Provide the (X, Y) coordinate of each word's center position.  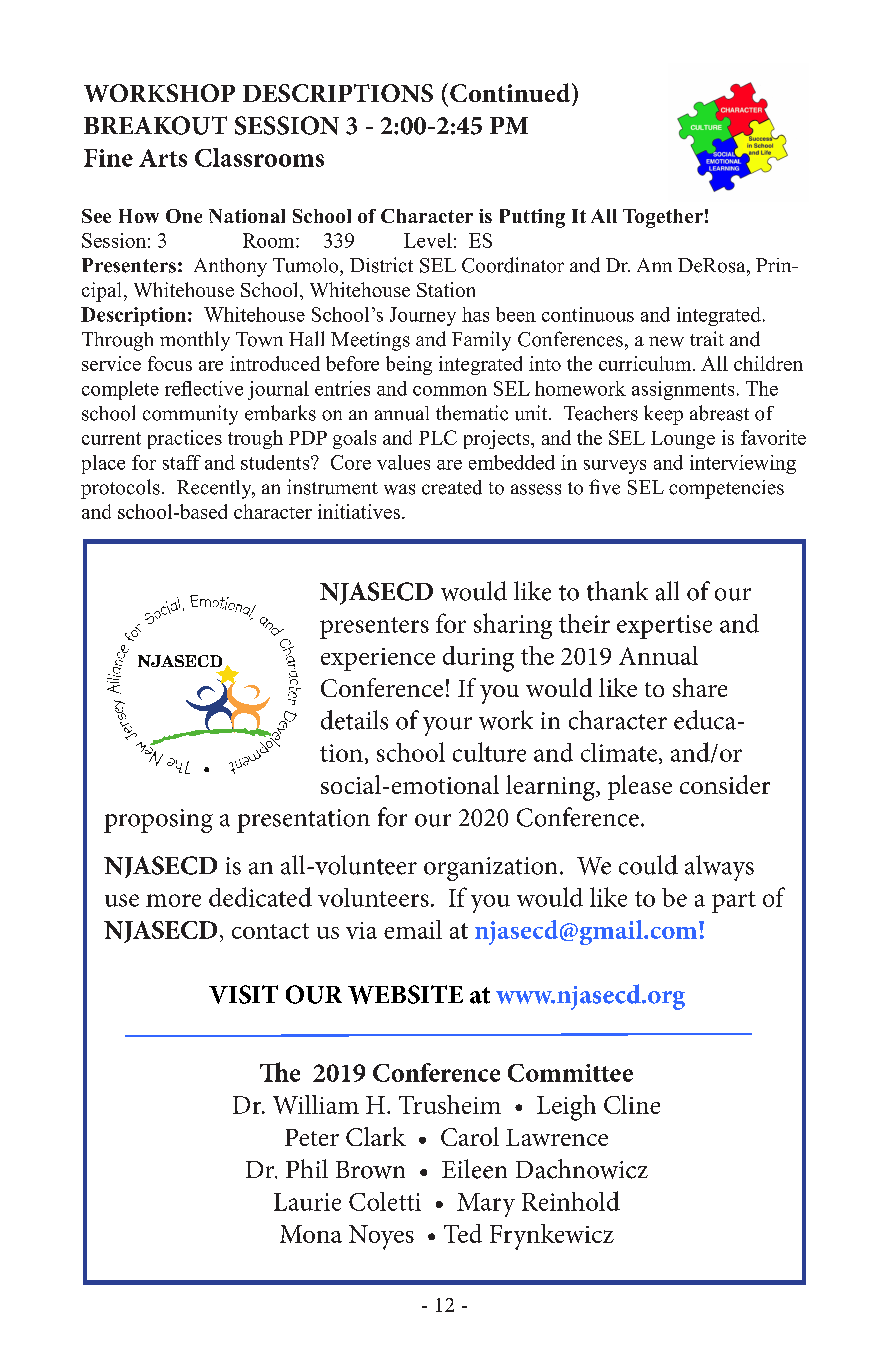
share (700, 687)
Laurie (307, 1202)
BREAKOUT (155, 125)
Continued (511, 92)
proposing (158, 821)
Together (663, 218)
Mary (486, 1205)
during (478, 659)
